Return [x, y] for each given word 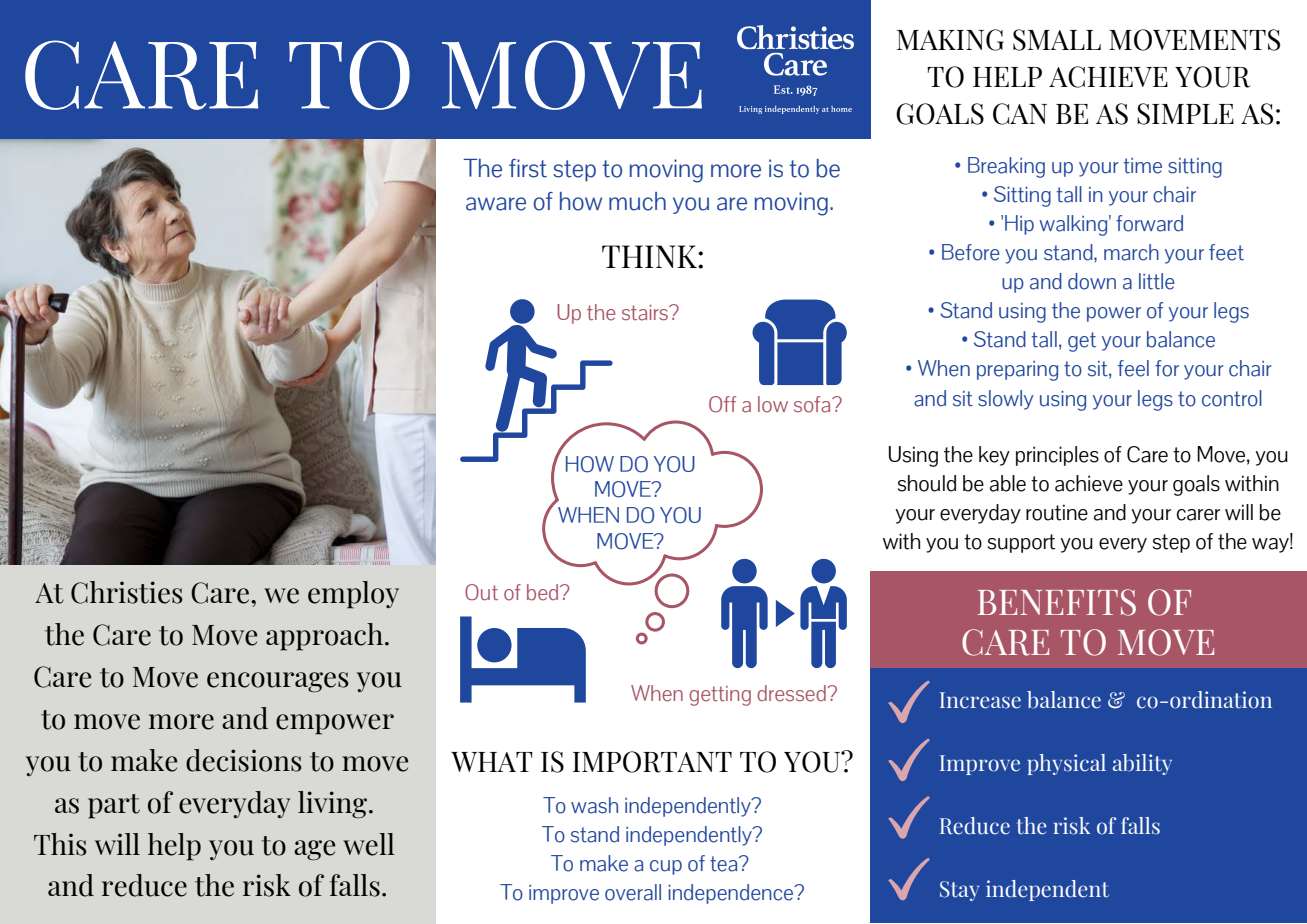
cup [666, 867]
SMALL [1057, 40]
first [528, 168]
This [60, 844]
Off [722, 404]
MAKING [950, 40]
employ [353, 595]
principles [1057, 456]
